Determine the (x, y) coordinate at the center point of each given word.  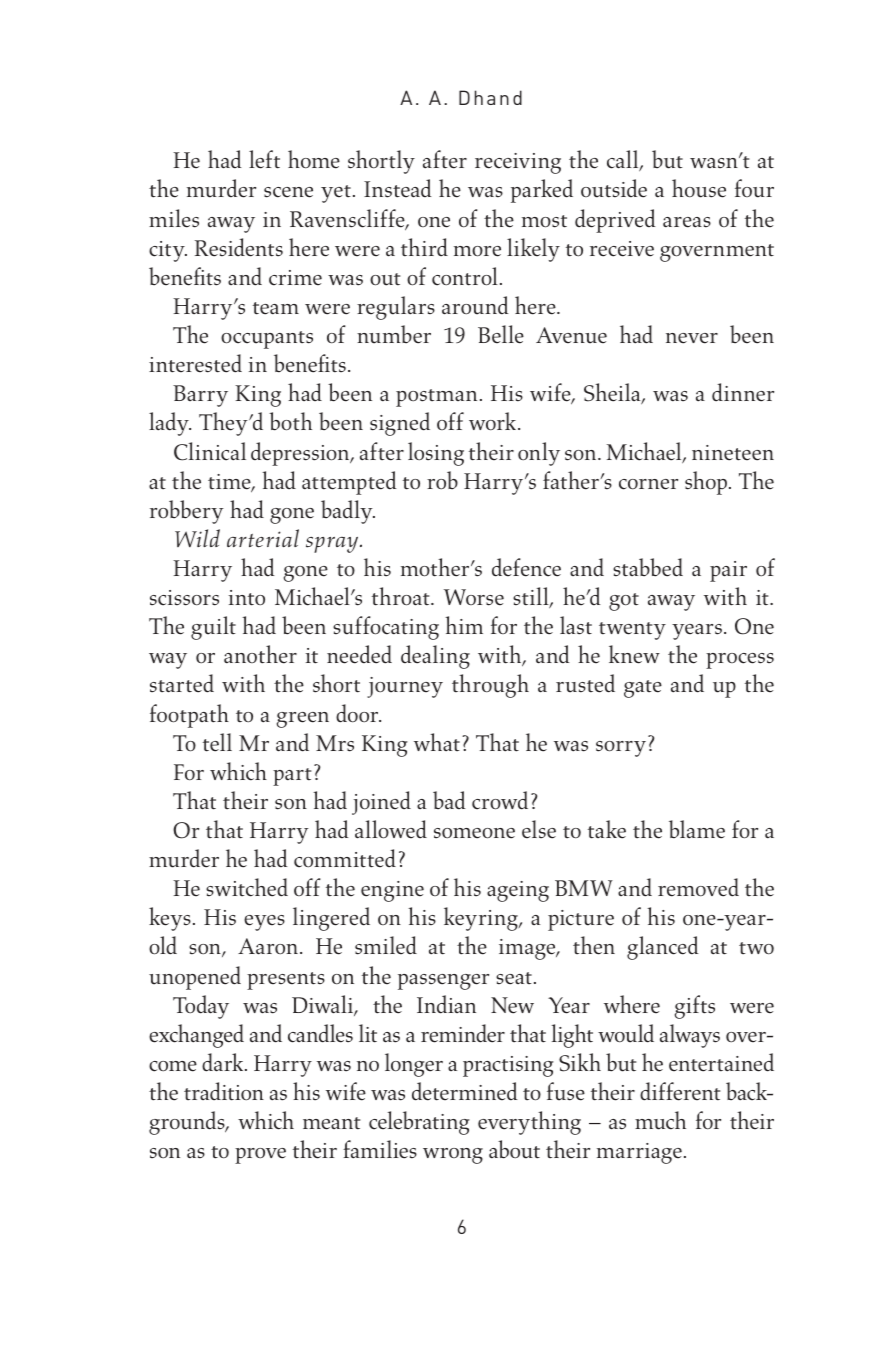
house (699, 188)
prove (260, 1156)
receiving (518, 163)
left (264, 159)
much (660, 1120)
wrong (453, 1156)
